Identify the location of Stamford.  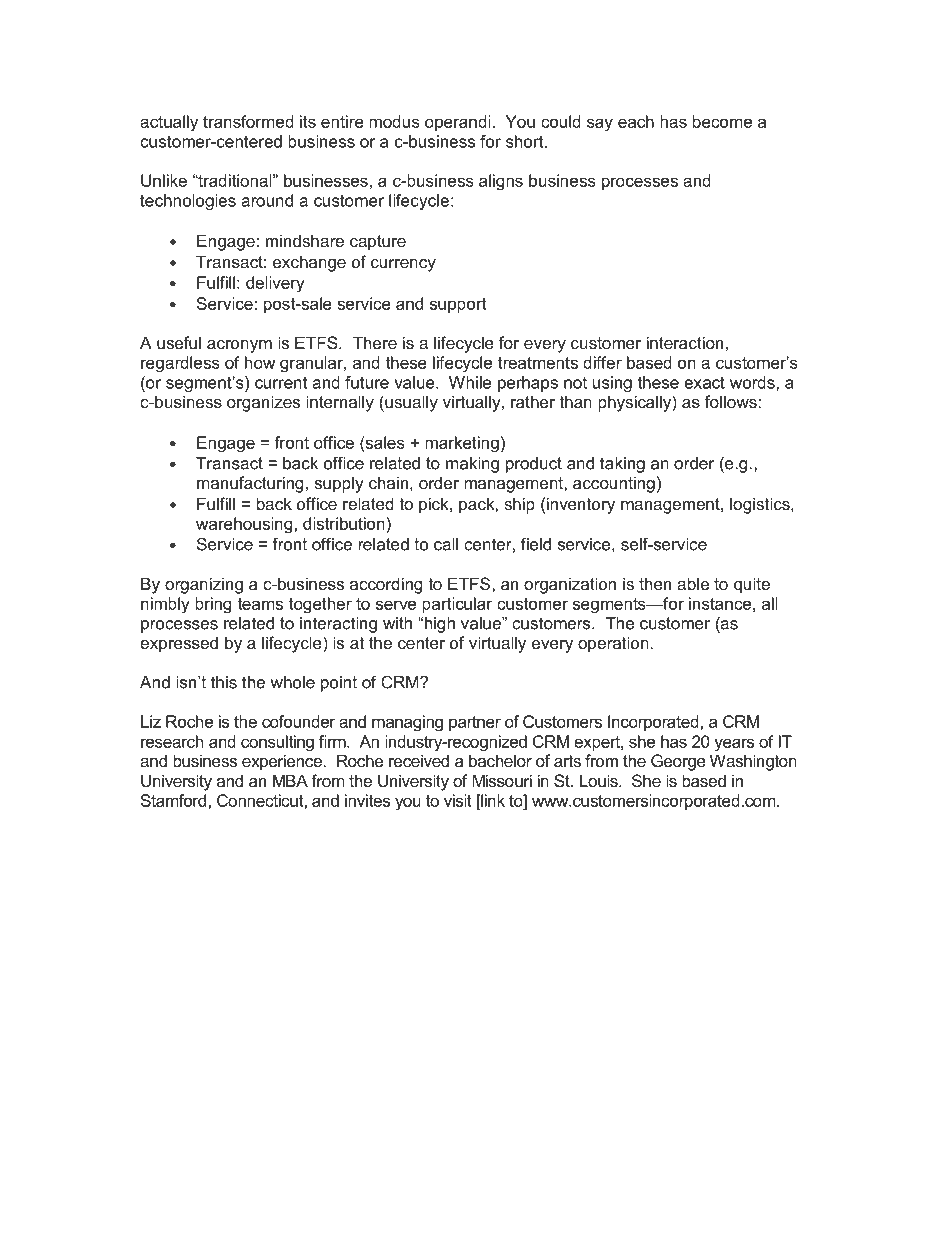
(175, 800).
